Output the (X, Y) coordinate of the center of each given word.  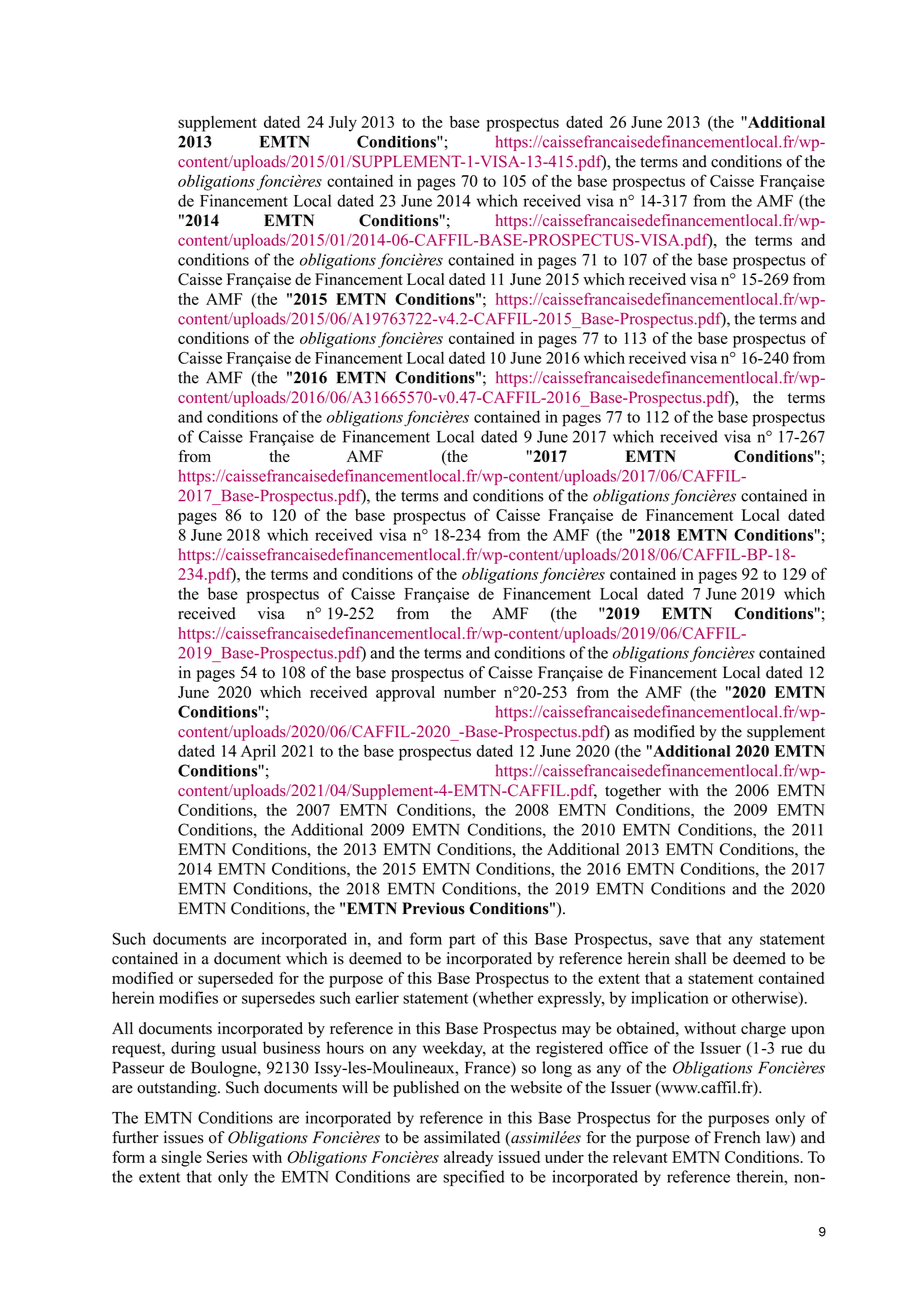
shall (690, 958)
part (462, 941)
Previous (433, 908)
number (470, 692)
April (258, 752)
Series (227, 1157)
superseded (235, 980)
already (468, 1159)
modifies (188, 997)
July (343, 124)
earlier (377, 997)
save (674, 940)
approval (405, 694)
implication (670, 999)
